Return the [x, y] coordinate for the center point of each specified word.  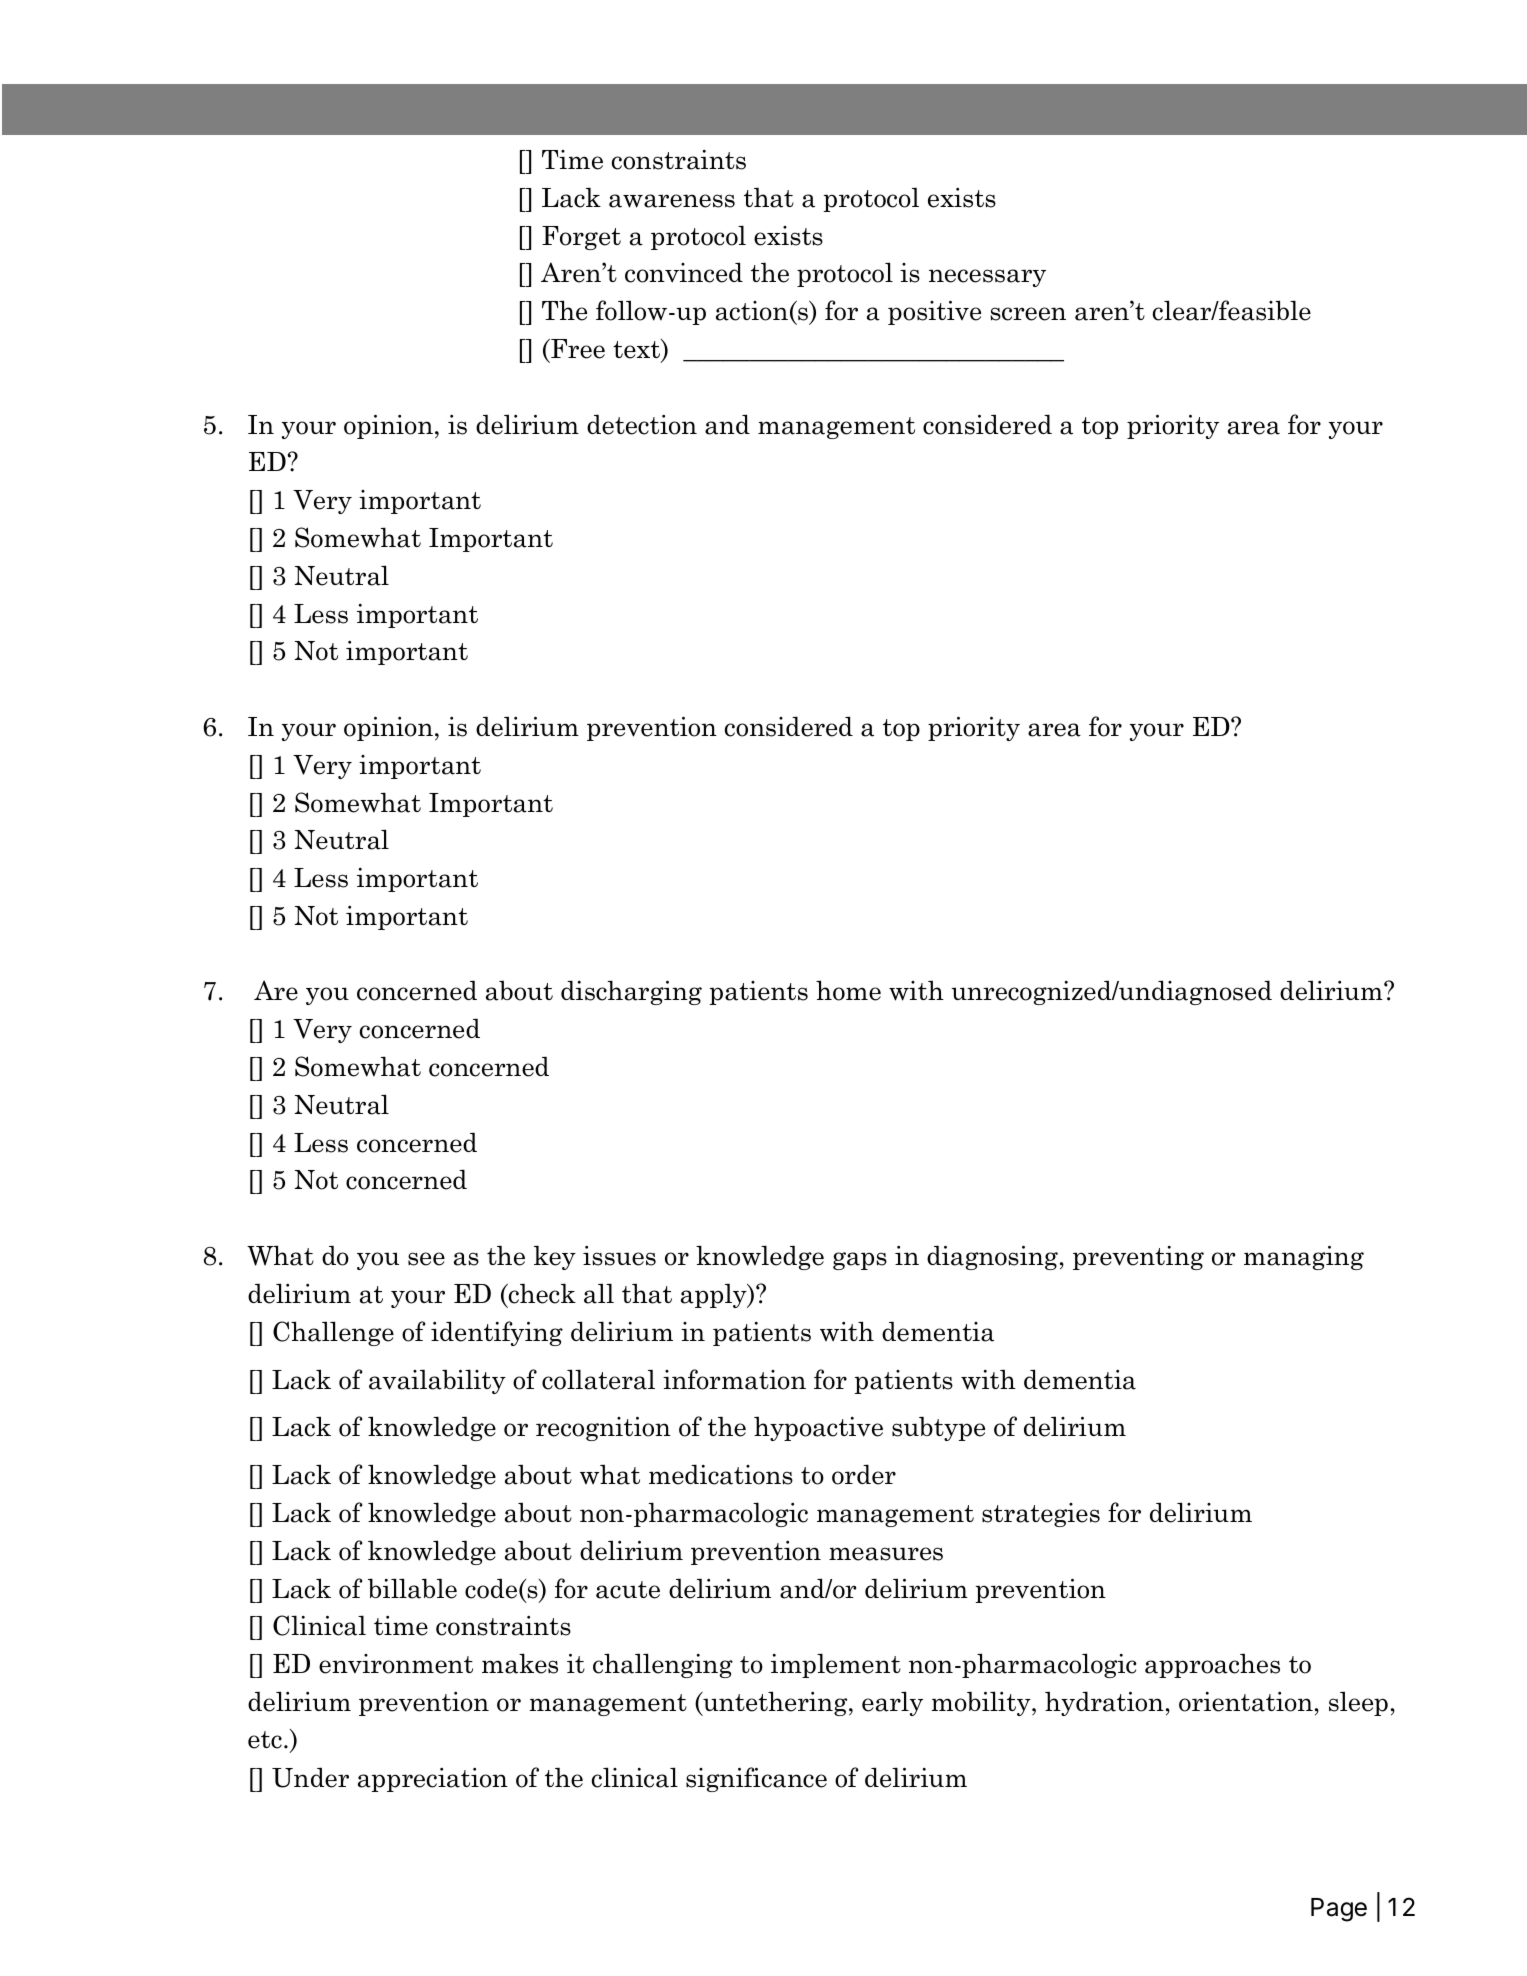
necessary [987, 278]
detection [642, 424]
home [848, 990]
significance [756, 1779]
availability [437, 1381]
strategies [1041, 1515]
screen [1028, 314]
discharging [631, 992]
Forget [581, 238]
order [864, 1474]
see [426, 1259]
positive [934, 312]
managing [1304, 1257]
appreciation [433, 1780]
